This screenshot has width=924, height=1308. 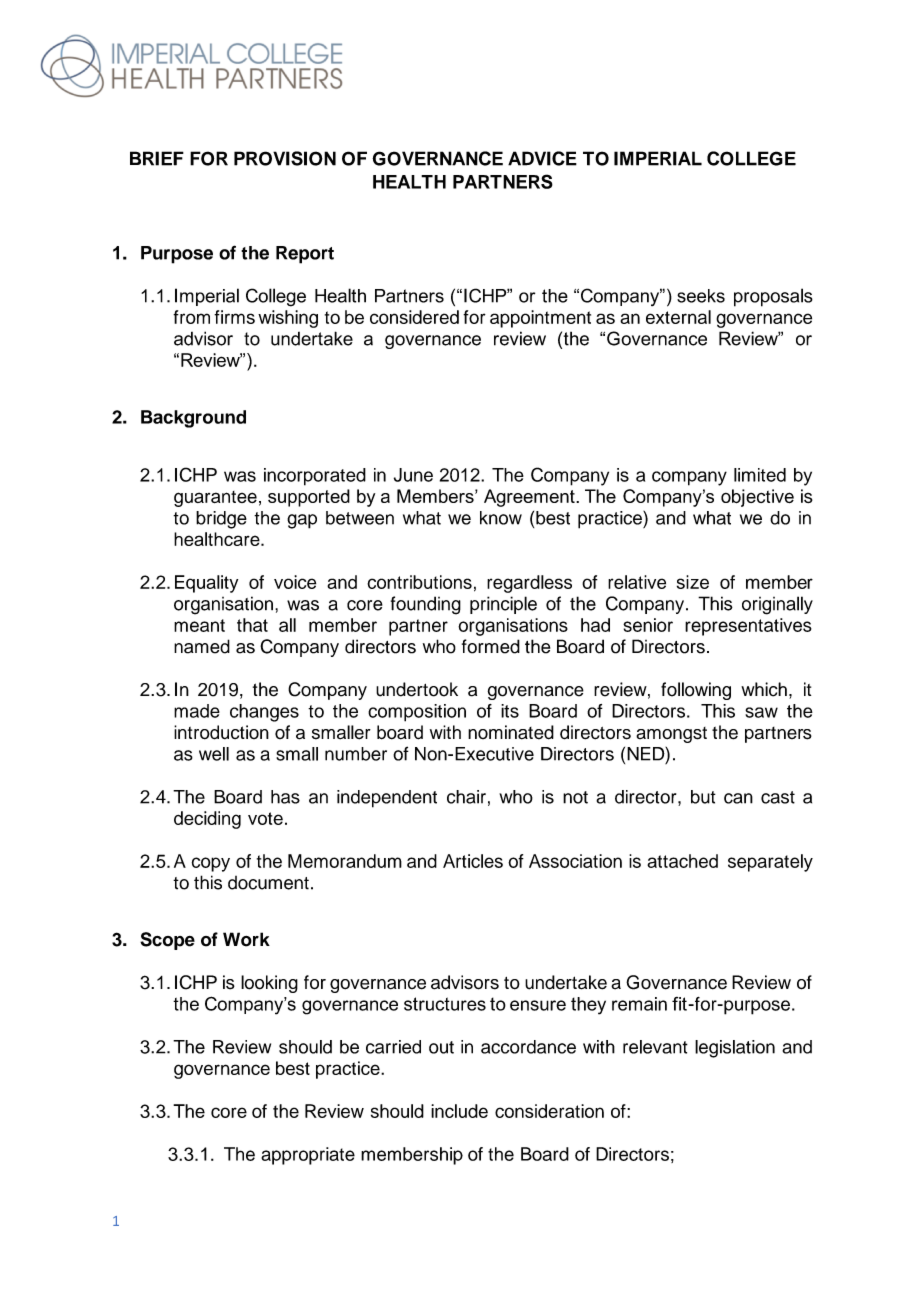 What do you see at coordinates (285, 158) in the screenshot?
I see `PROVISION` at bounding box center [285, 158].
